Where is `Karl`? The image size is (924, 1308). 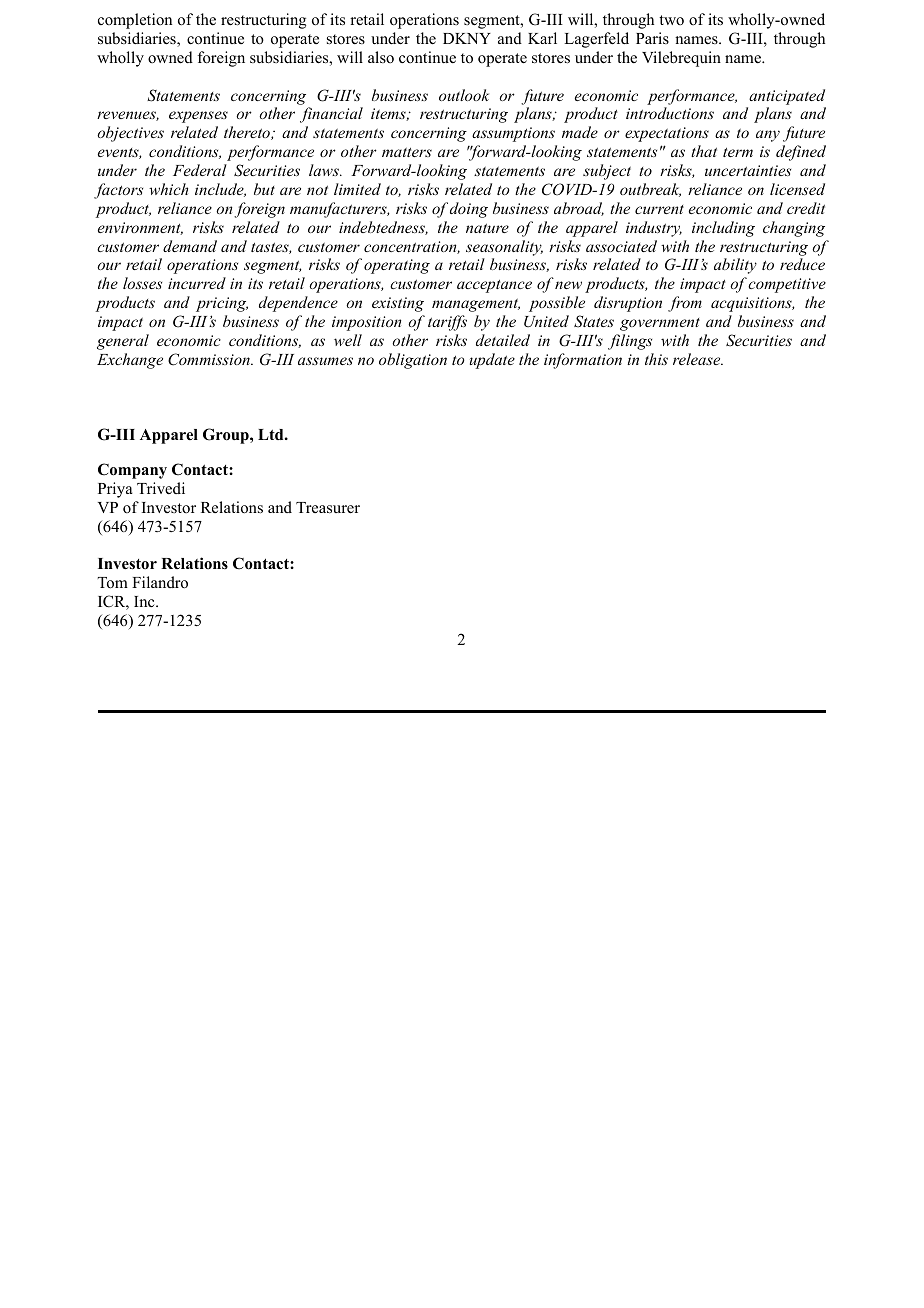
Karl is located at coordinates (542, 38).
